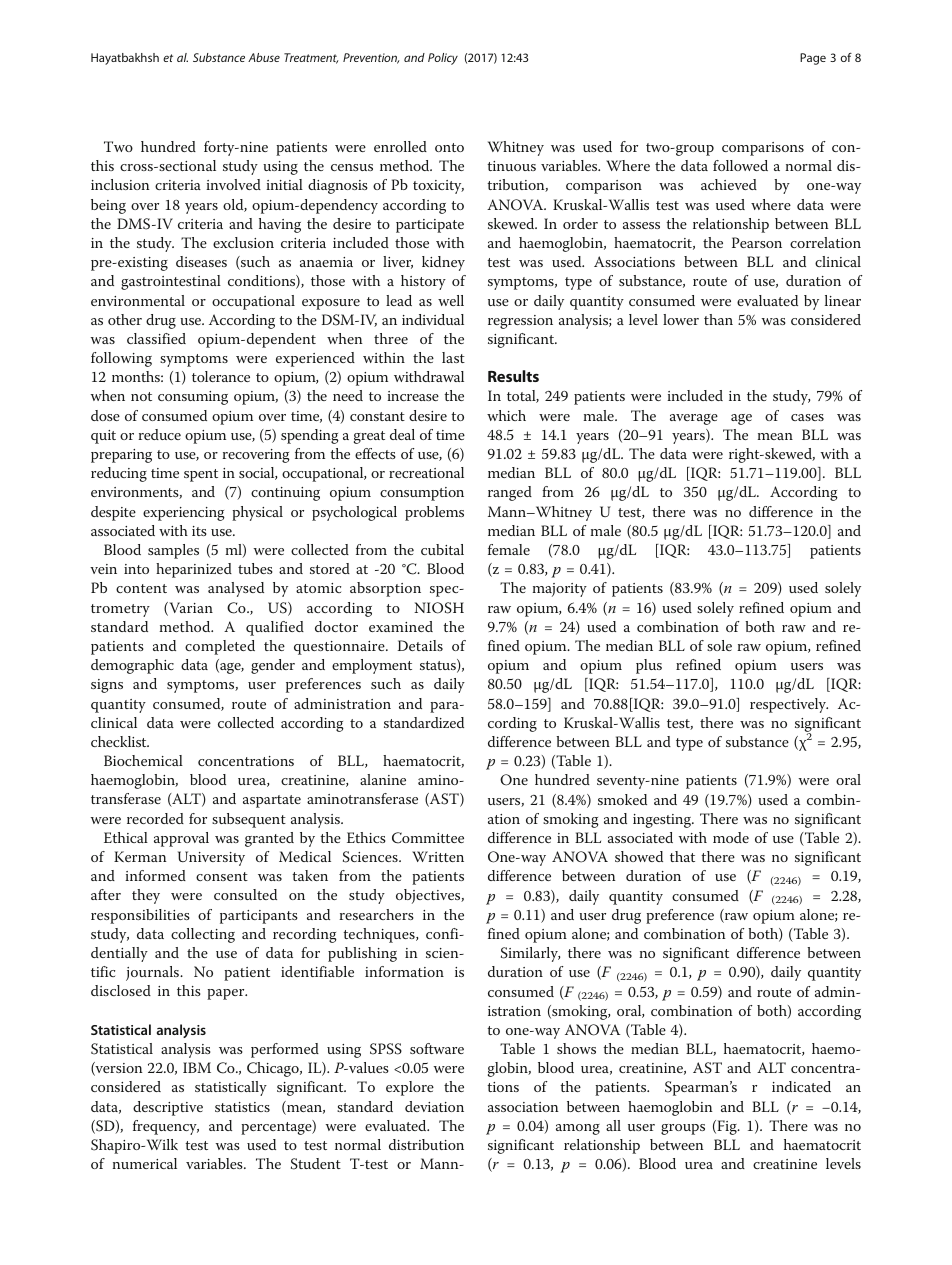 The image size is (952, 1265). Describe the element at coordinates (264, 57) in the document. I see `Abuse` at that location.
